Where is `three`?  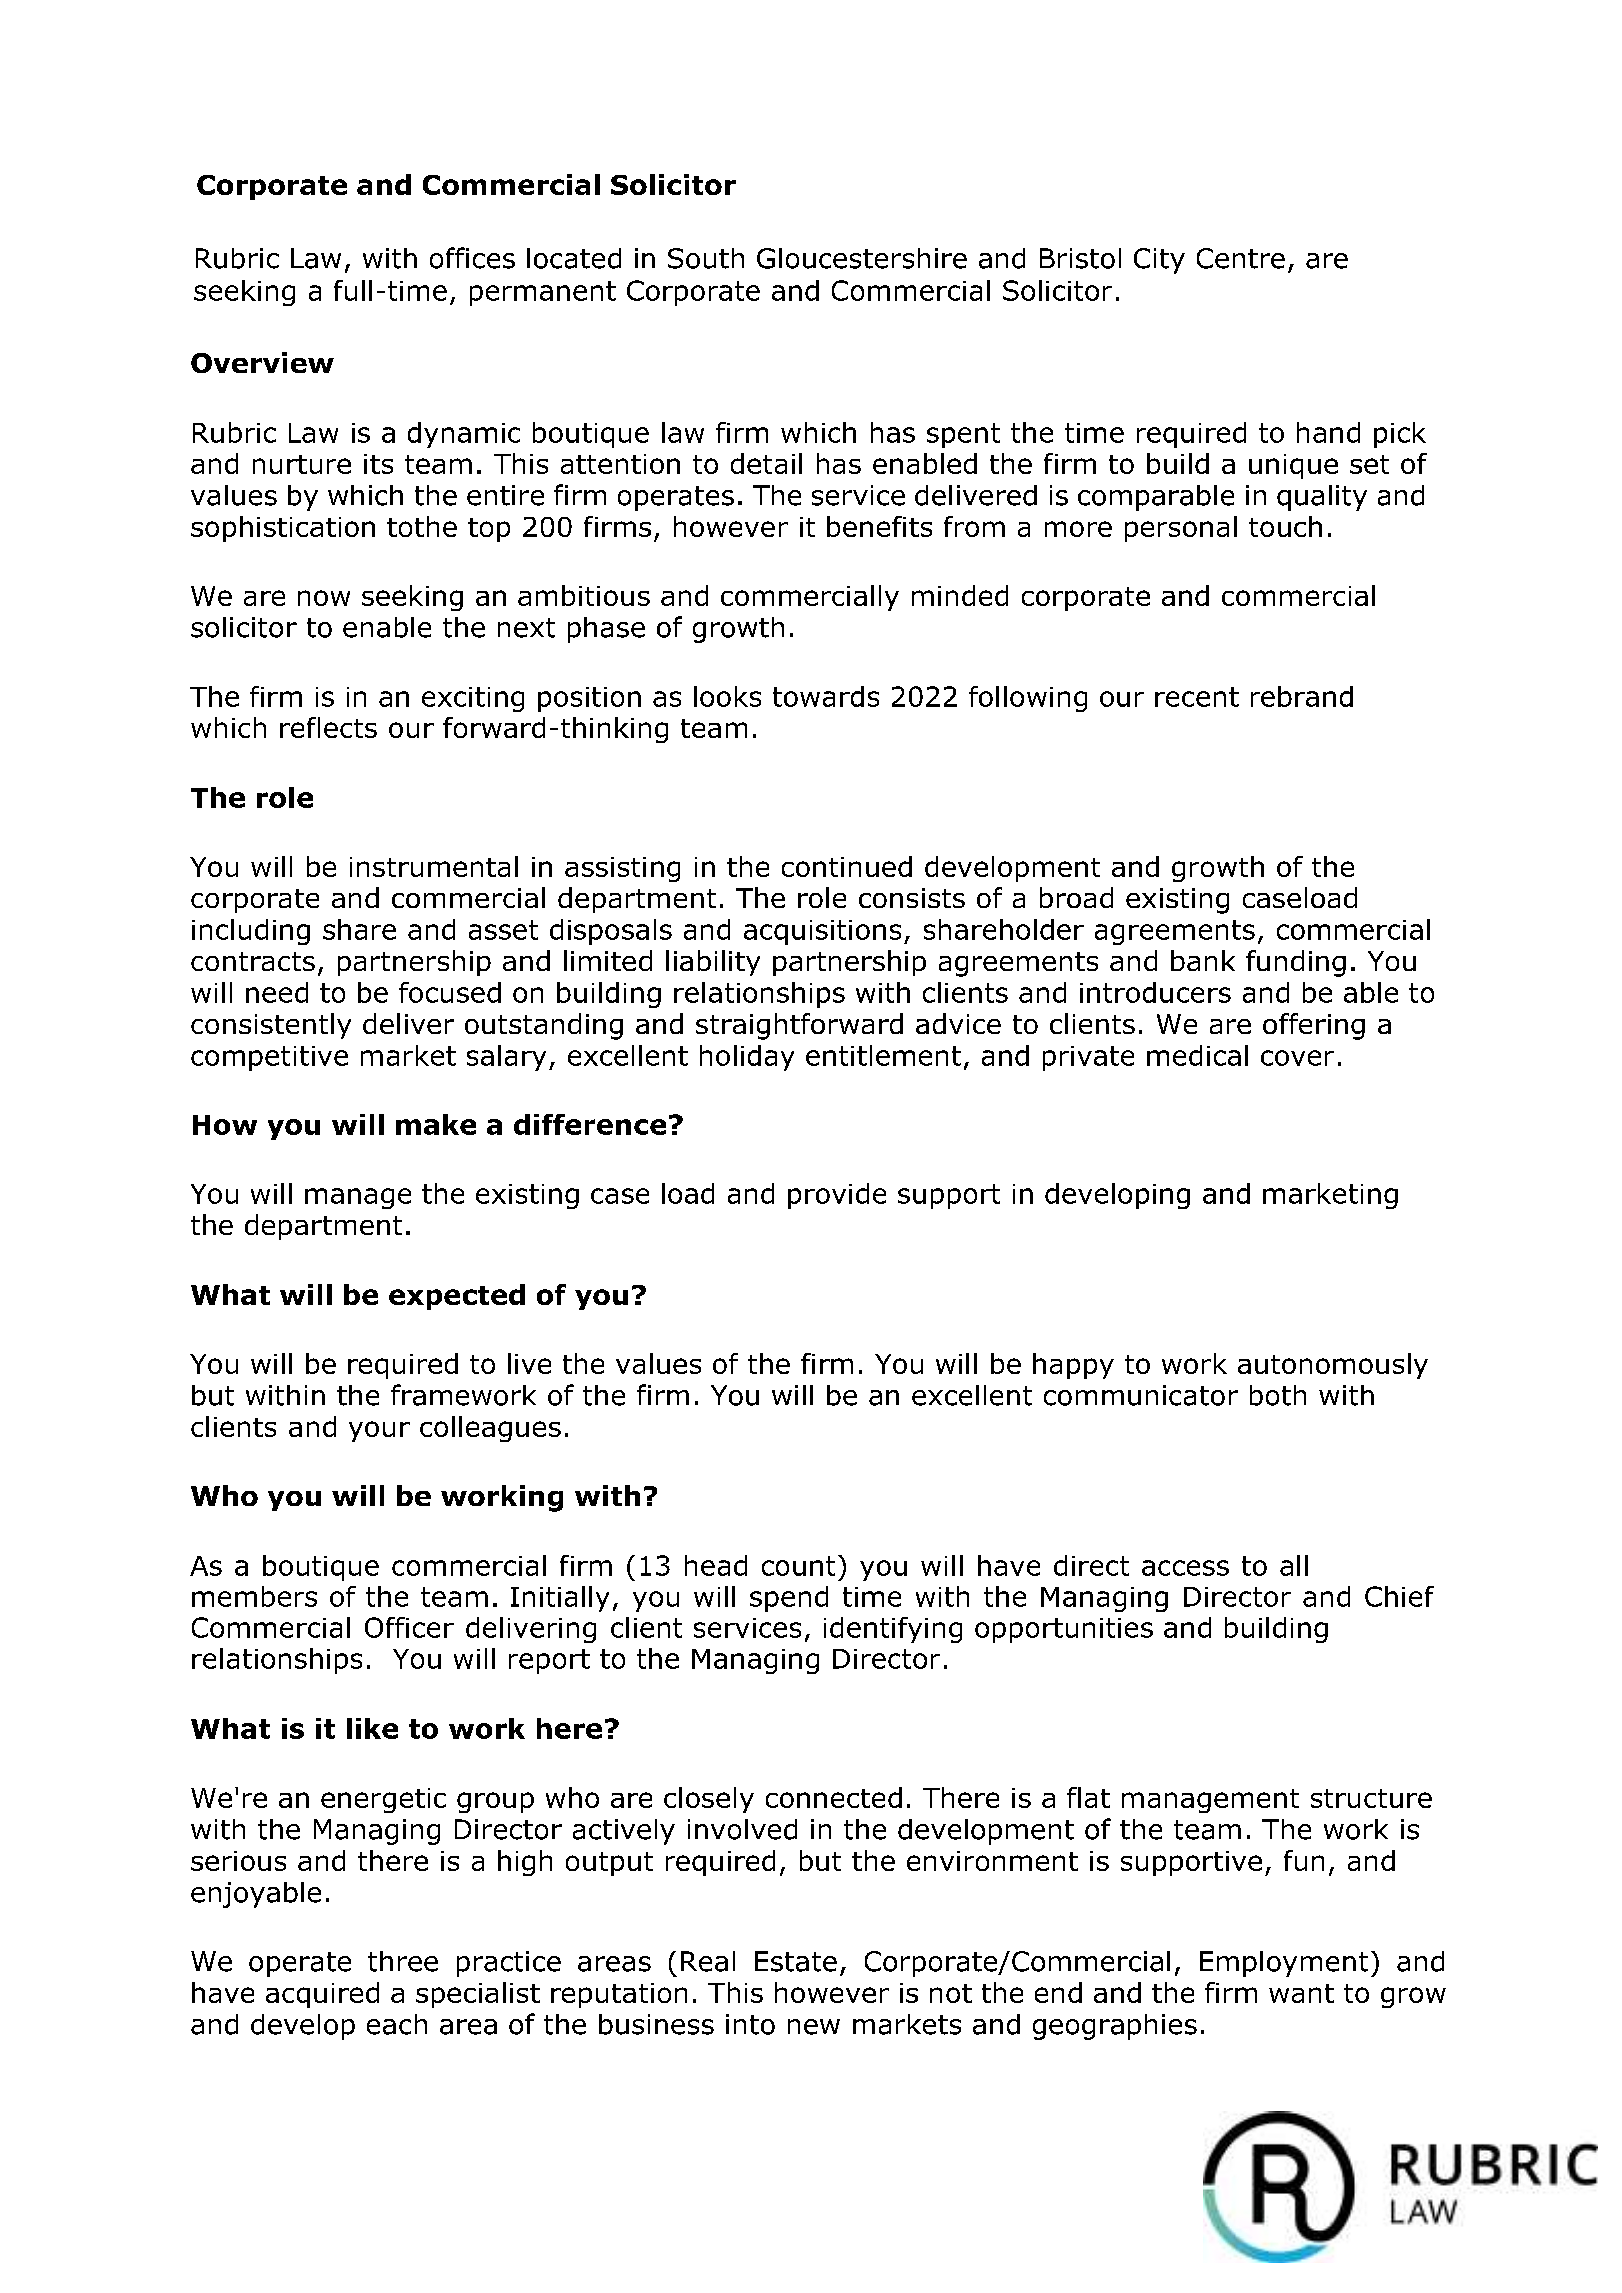
three is located at coordinates (403, 1961).
